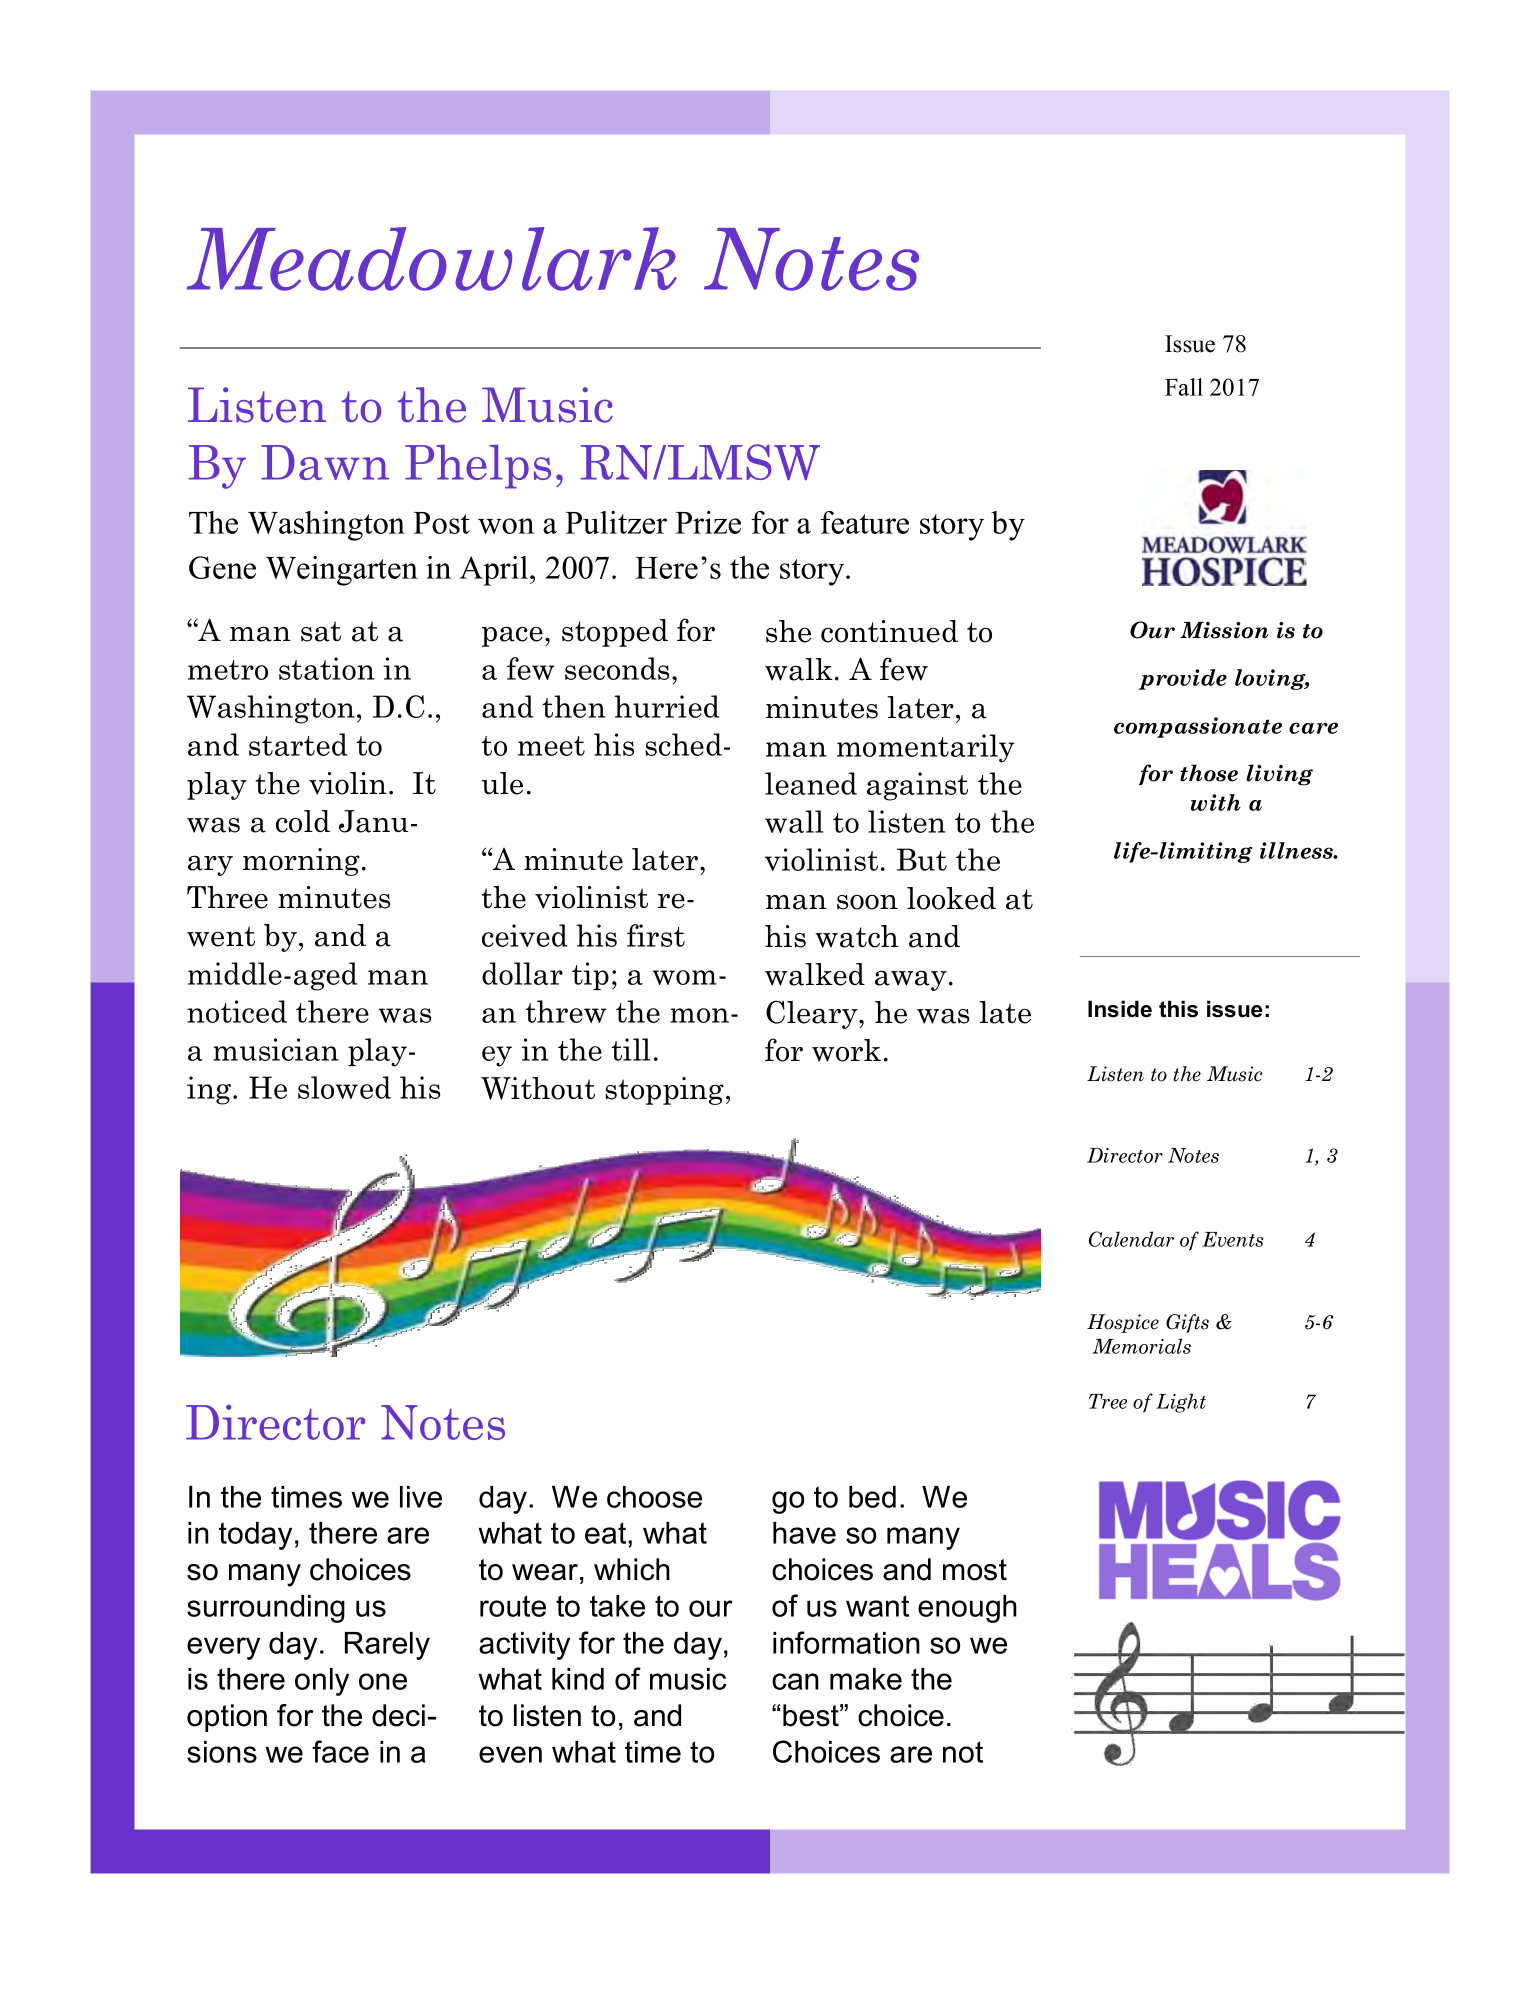 The image size is (1540, 1993). Describe the element at coordinates (298, 744) in the image. I see `started` at that location.
